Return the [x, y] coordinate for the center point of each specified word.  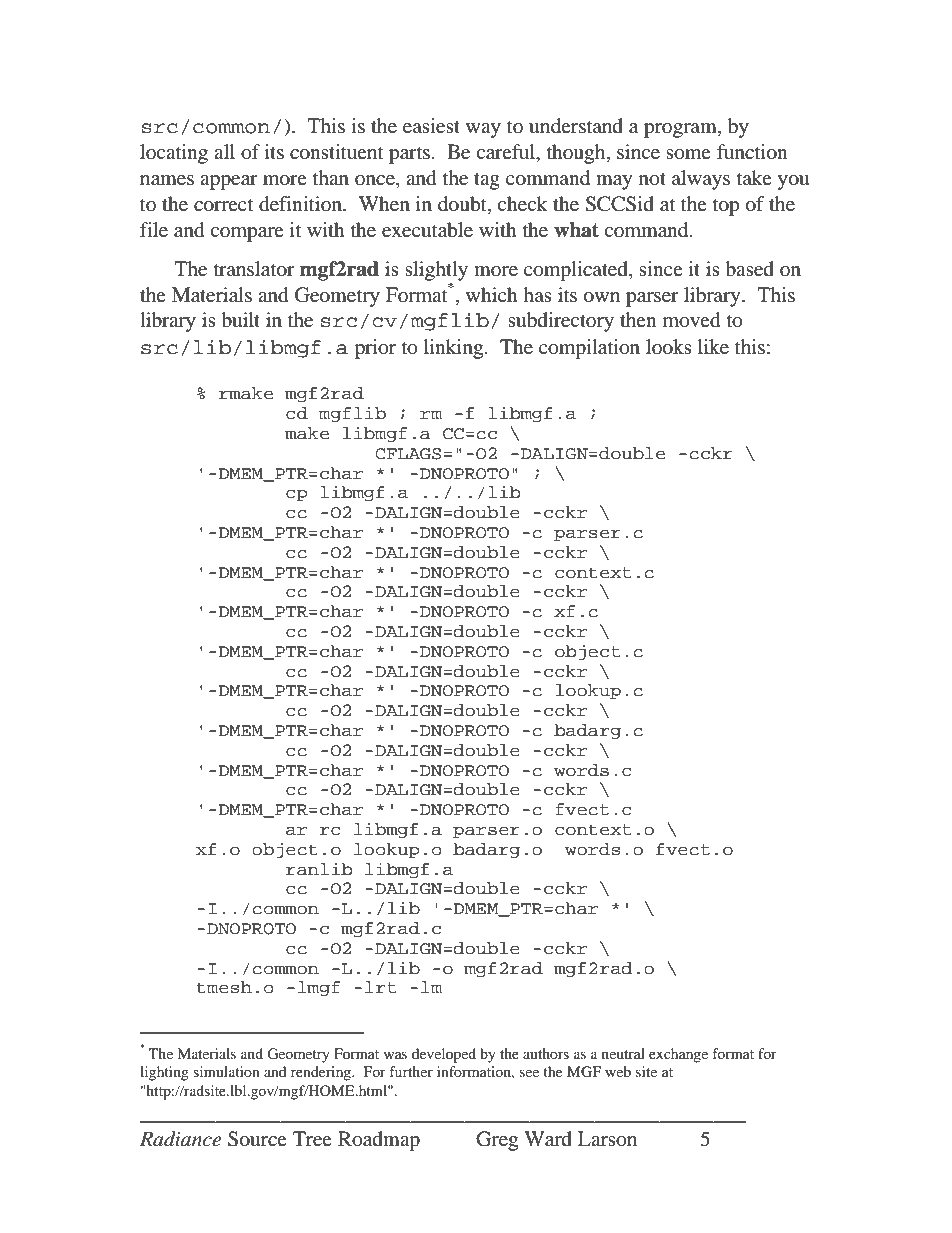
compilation [589, 349]
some [688, 154]
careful [507, 153]
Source [257, 1139]
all [224, 151]
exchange [678, 1055]
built [240, 320]
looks [669, 347]
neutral [623, 1053]
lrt [380, 987]
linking [455, 349]
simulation [226, 1071]
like [713, 347]
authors [546, 1053]
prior [375, 349]
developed [444, 1055]
